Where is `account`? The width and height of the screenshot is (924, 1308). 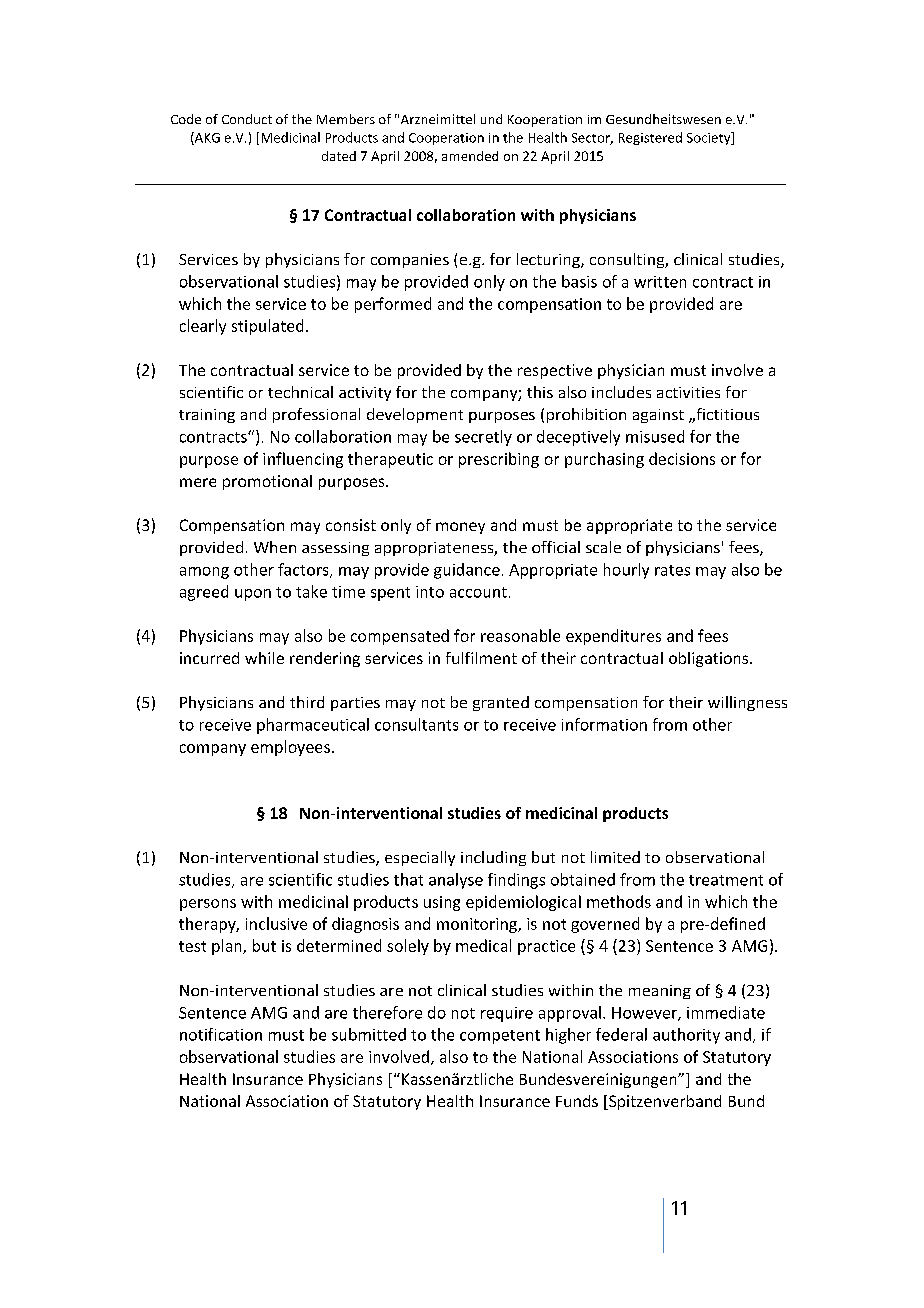
account is located at coordinates (478, 592).
